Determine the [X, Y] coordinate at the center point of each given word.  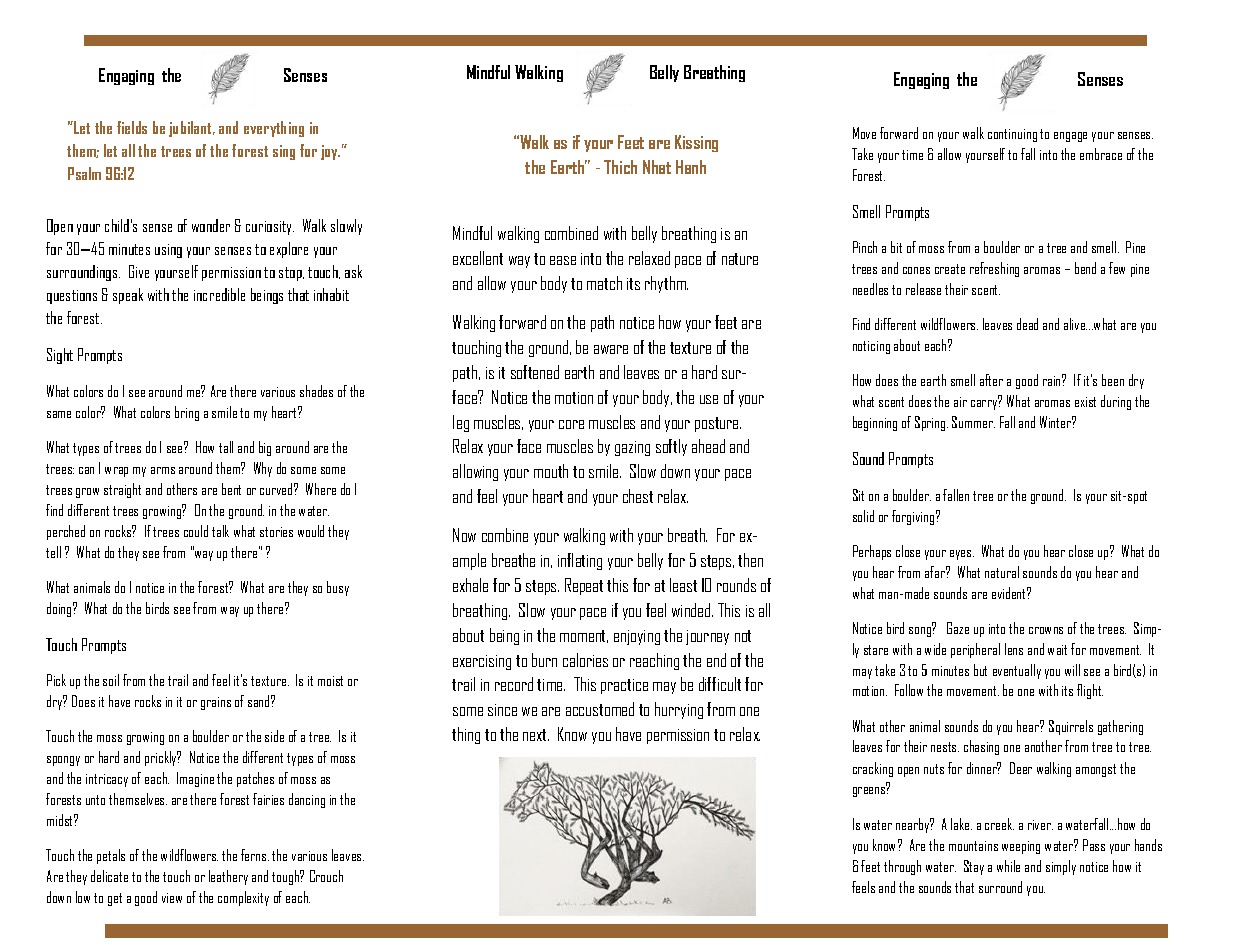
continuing [1012, 135]
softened [535, 372]
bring [187, 413]
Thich [620, 167]
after [991, 380]
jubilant [191, 129]
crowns [1046, 630]
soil [111, 680]
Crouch [326, 876]
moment [584, 636]
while [1008, 866]
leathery [228, 877]
